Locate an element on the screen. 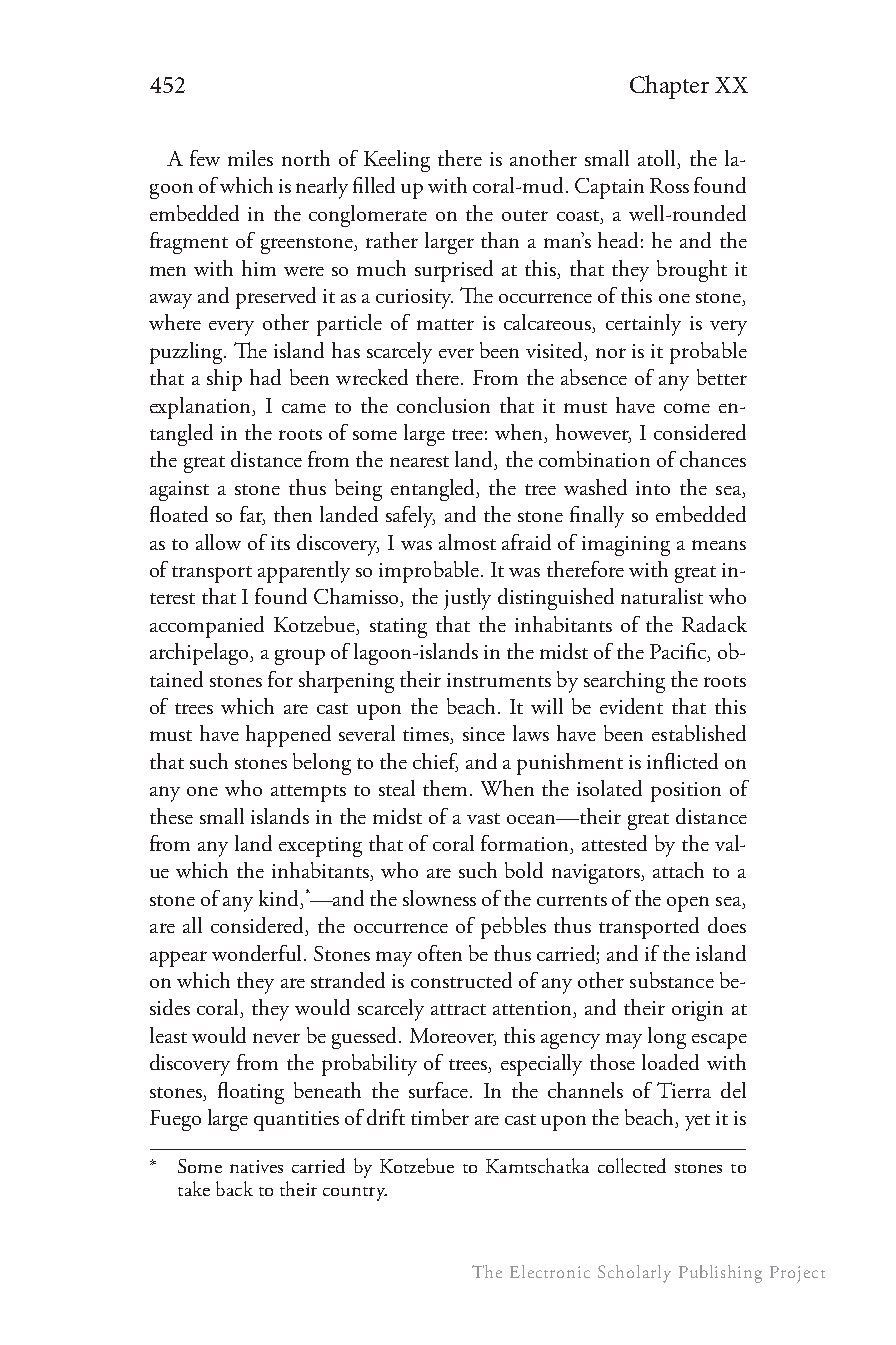 Image resolution: width=896 pixels, height=1345 pixels. Chapter is located at coordinates (669, 87).
